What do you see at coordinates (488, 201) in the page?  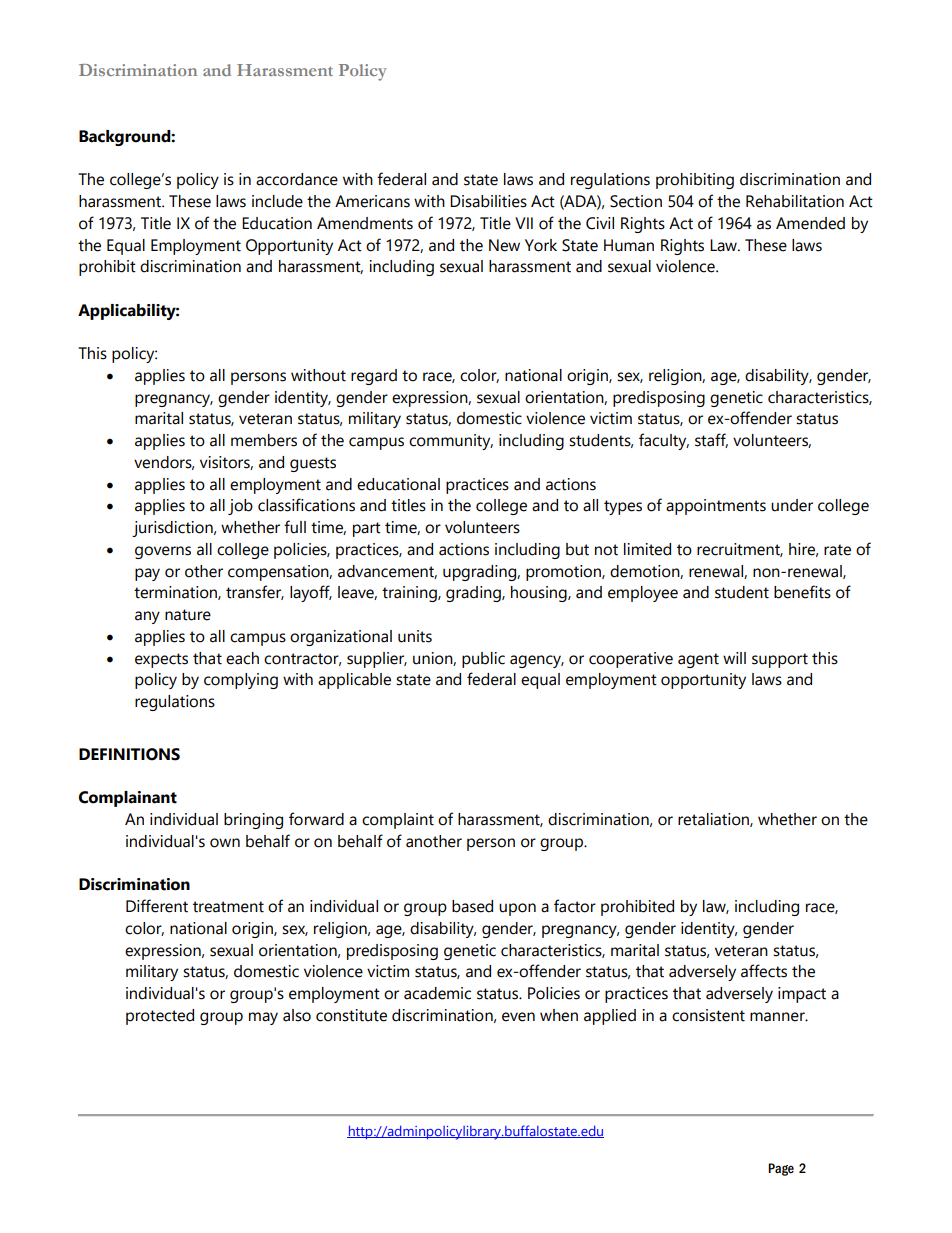 I see `Disabilities` at bounding box center [488, 201].
